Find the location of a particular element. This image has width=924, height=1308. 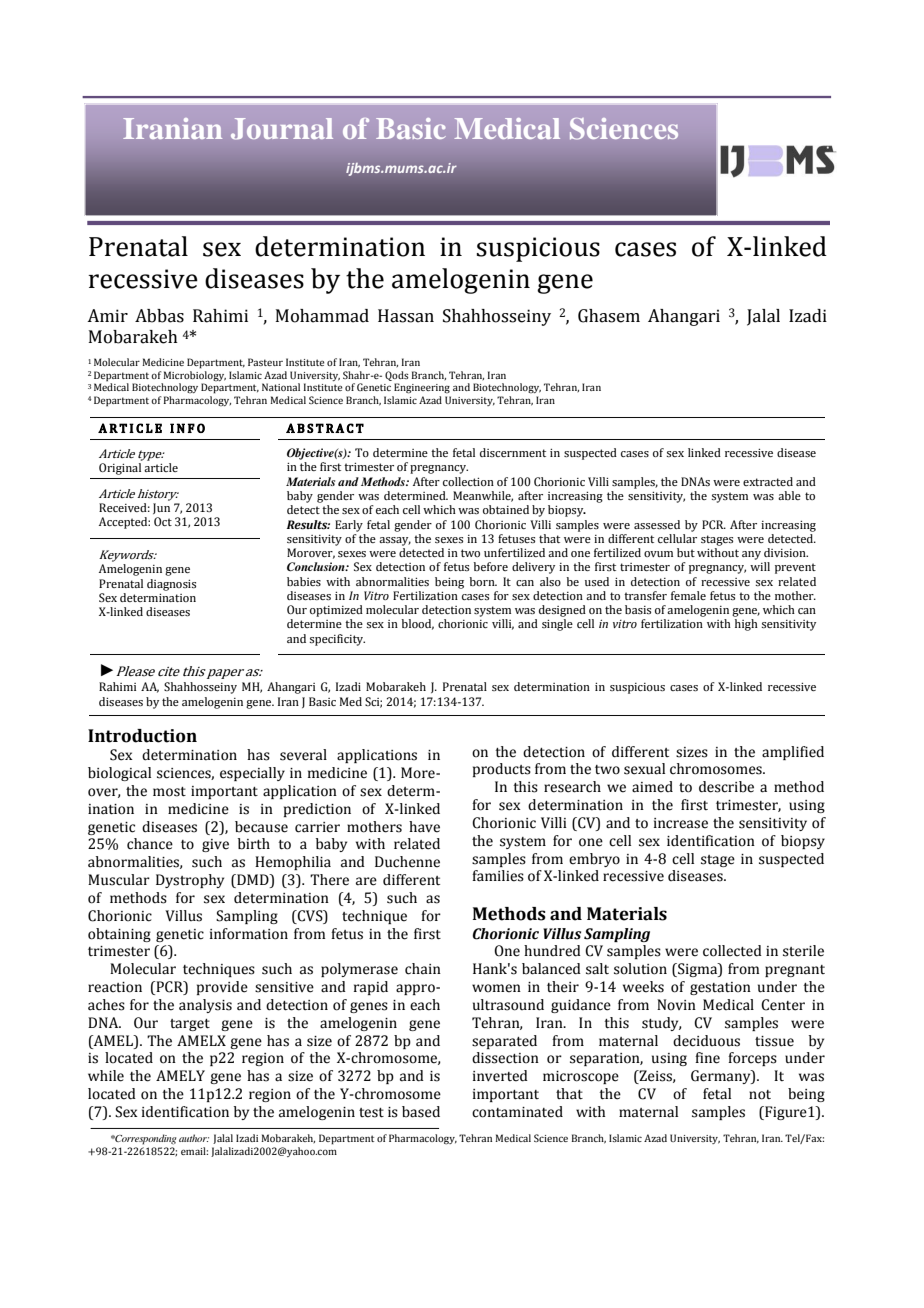

fine is located at coordinates (707, 1058).
